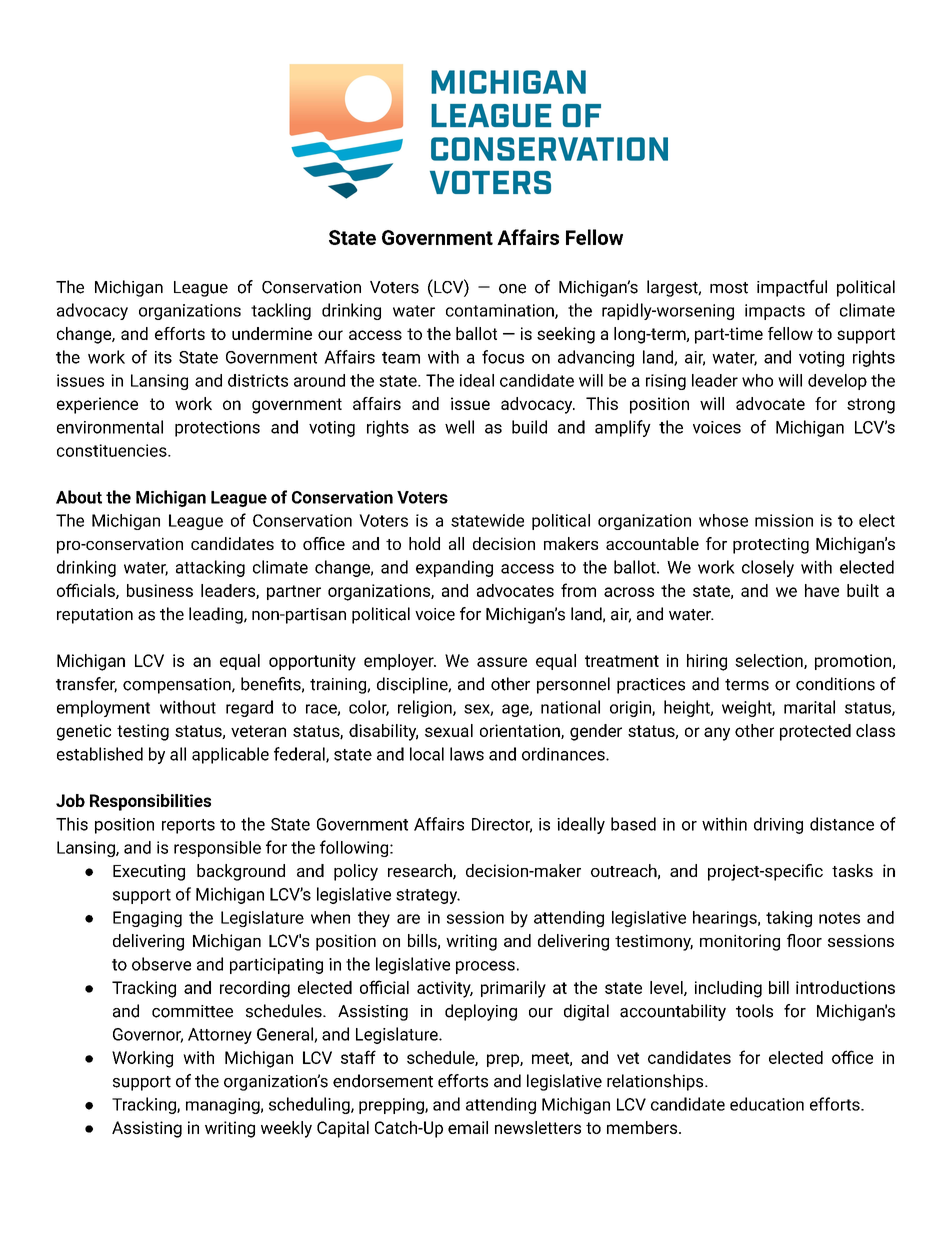 This screenshot has height=1233, width=952. Describe the element at coordinates (768, 568) in the screenshot. I see `closely` at that location.
